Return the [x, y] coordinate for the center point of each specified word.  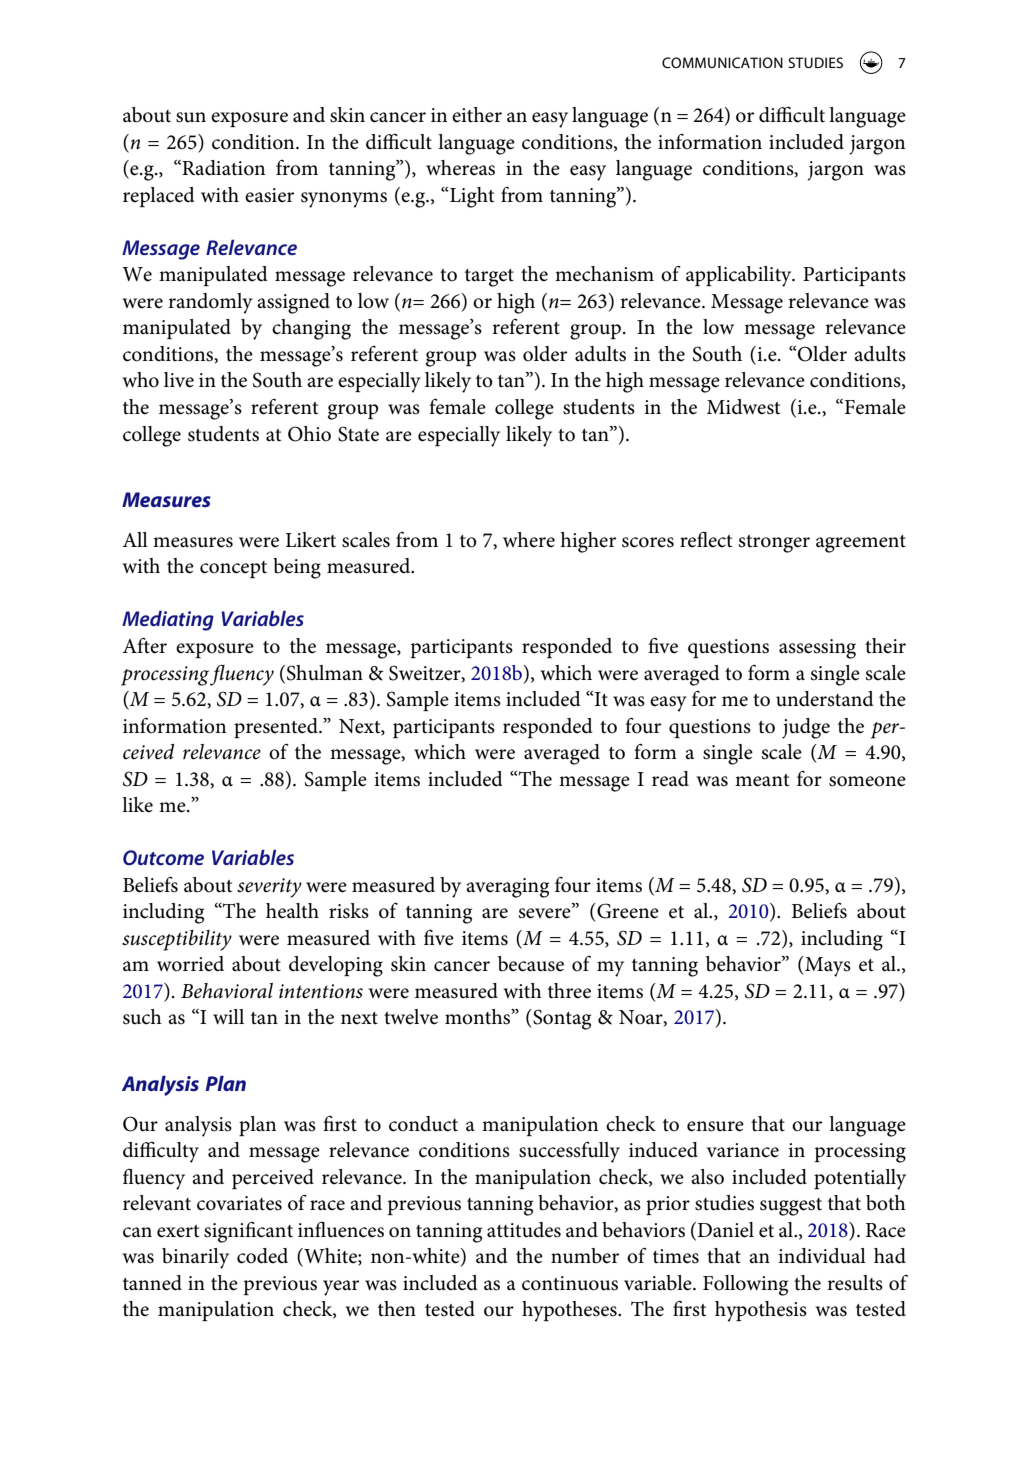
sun [191, 117]
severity [269, 888]
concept [233, 569]
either [477, 115]
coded [262, 1256]
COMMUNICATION [722, 62]
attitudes [524, 1230]
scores [648, 542]
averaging [507, 888]
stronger [774, 544]
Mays [827, 966]
